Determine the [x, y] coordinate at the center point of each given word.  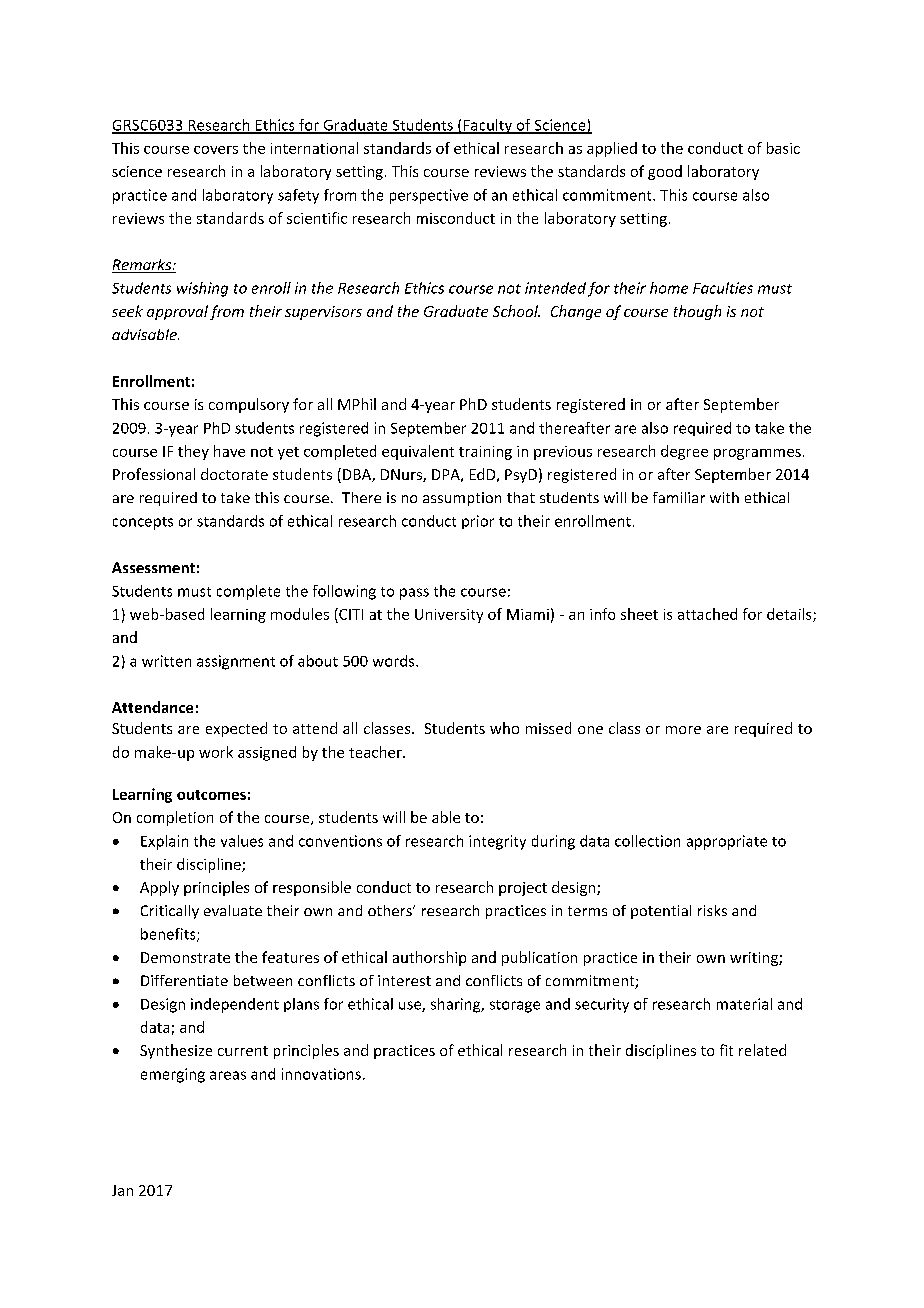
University [449, 616]
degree [684, 452]
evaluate [233, 910]
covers [216, 150]
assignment [236, 662]
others [391, 910]
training [485, 453]
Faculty [487, 126]
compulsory [249, 405]
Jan [122, 1190]
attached [707, 614]
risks [712, 910]
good [665, 172]
